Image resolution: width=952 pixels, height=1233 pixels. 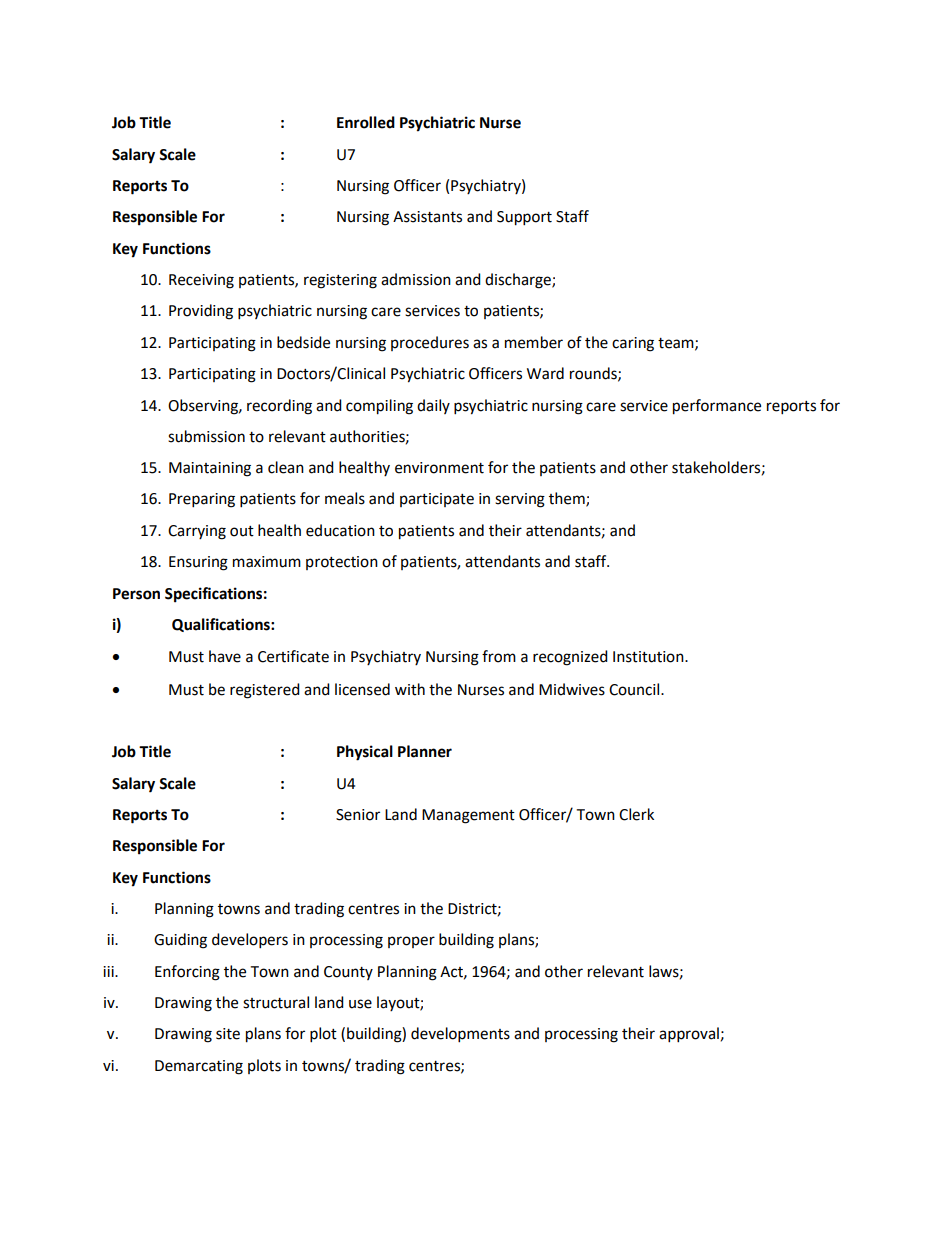 I want to click on Providing, so click(x=201, y=312).
